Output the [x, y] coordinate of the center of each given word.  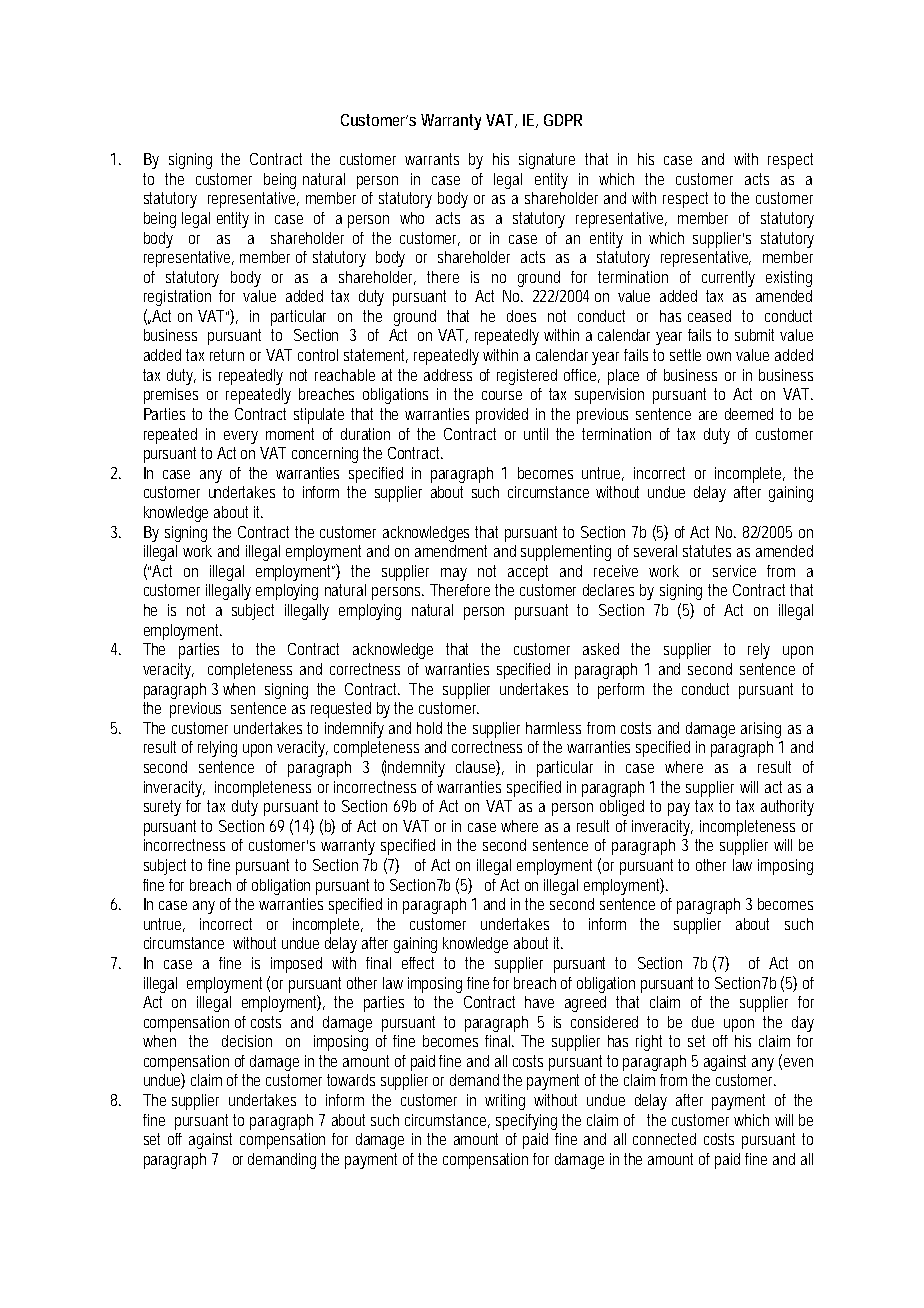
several [655, 551]
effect [418, 963]
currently [728, 279]
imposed [296, 965]
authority [787, 808]
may [454, 574]
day [803, 1024]
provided [502, 416]
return [227, 355]
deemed [749, 414]
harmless [553, 728]
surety [162, 808]
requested [341, 710]
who [412, 218]
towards [351, 1080]
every [241, 437]
